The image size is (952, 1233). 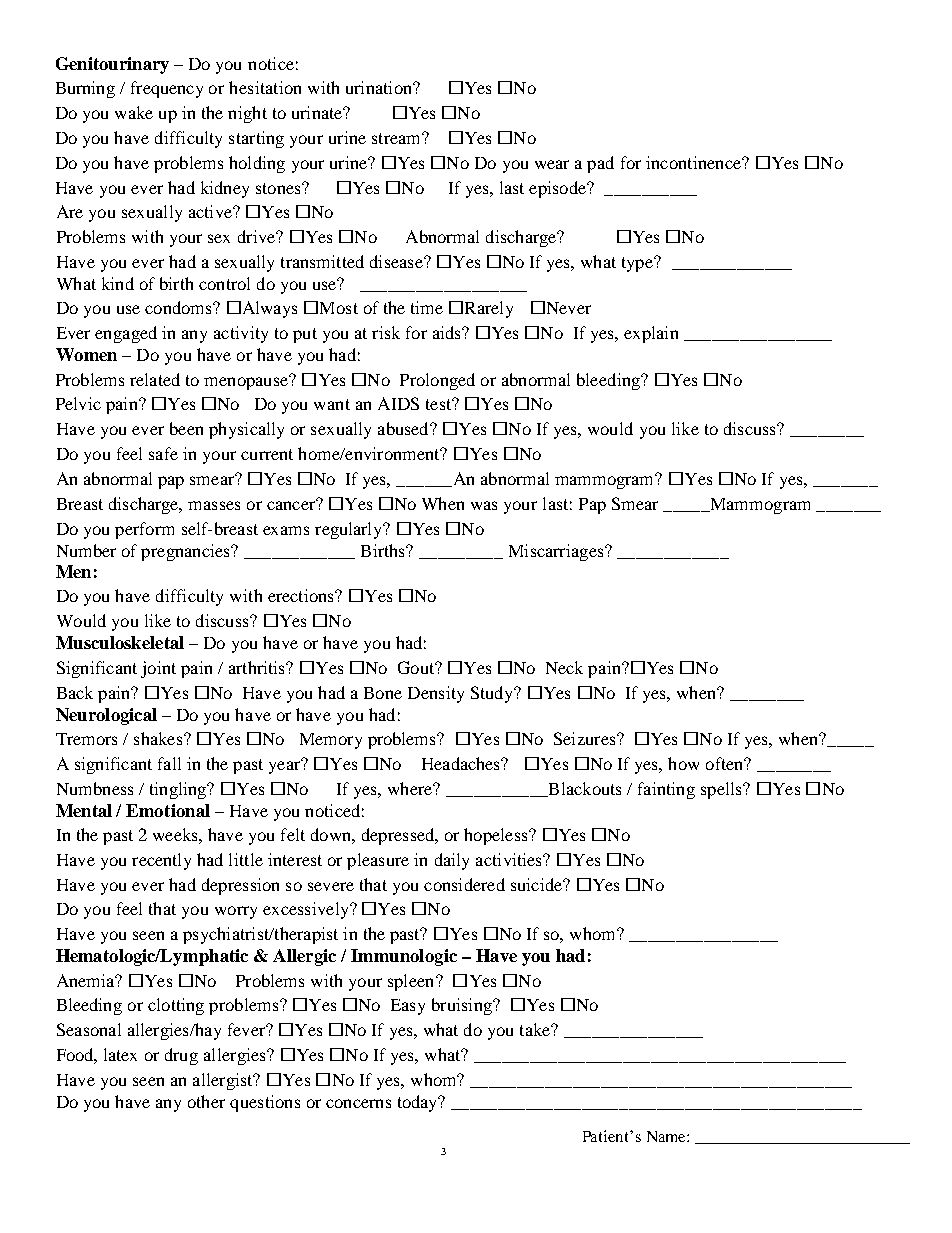 What do you see at coordinates (350, 530) in the document?
I see `regularly` at bounding box center [350, 530].
